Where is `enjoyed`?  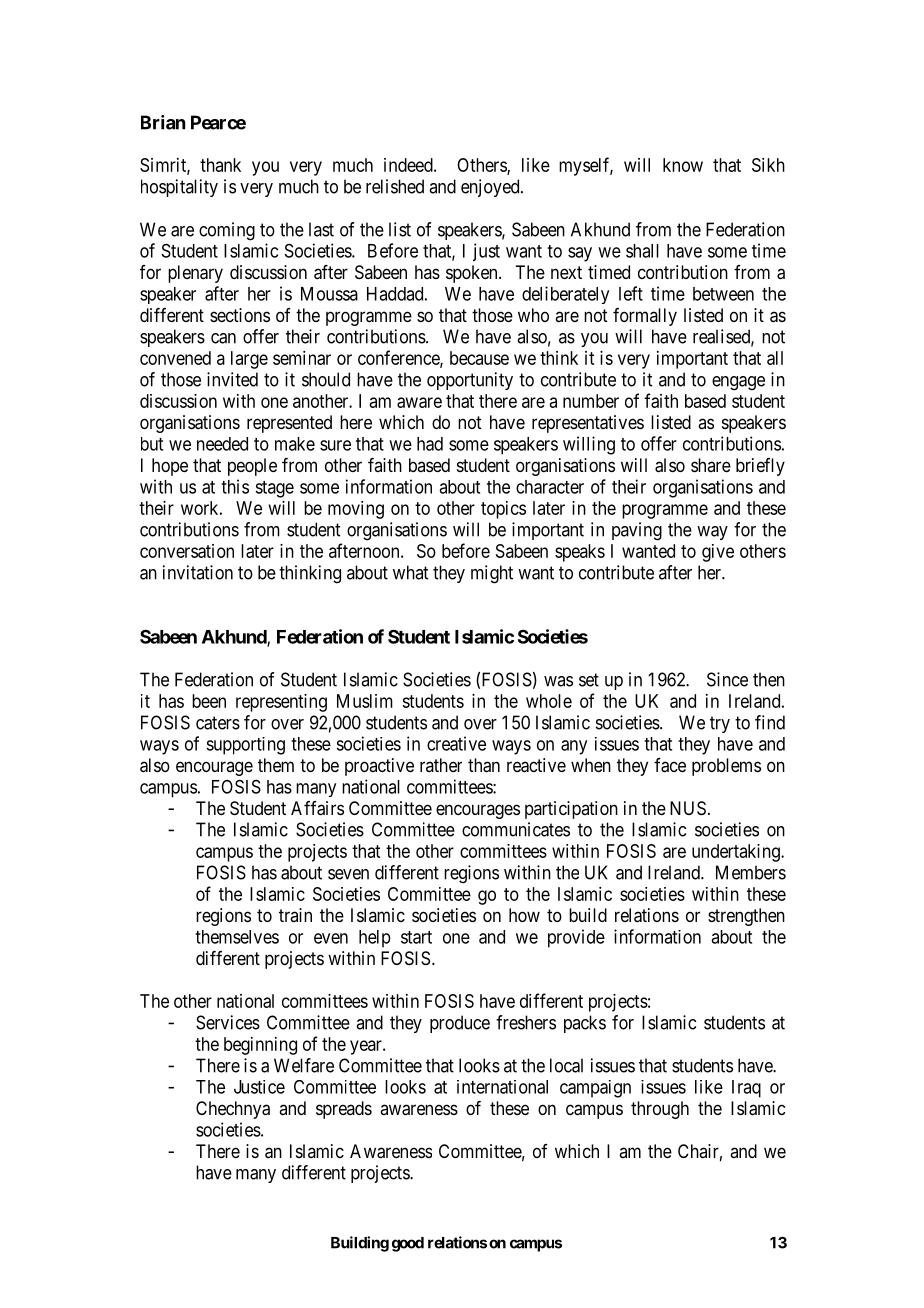
enjoyed is located at coordinates (491, 188).
